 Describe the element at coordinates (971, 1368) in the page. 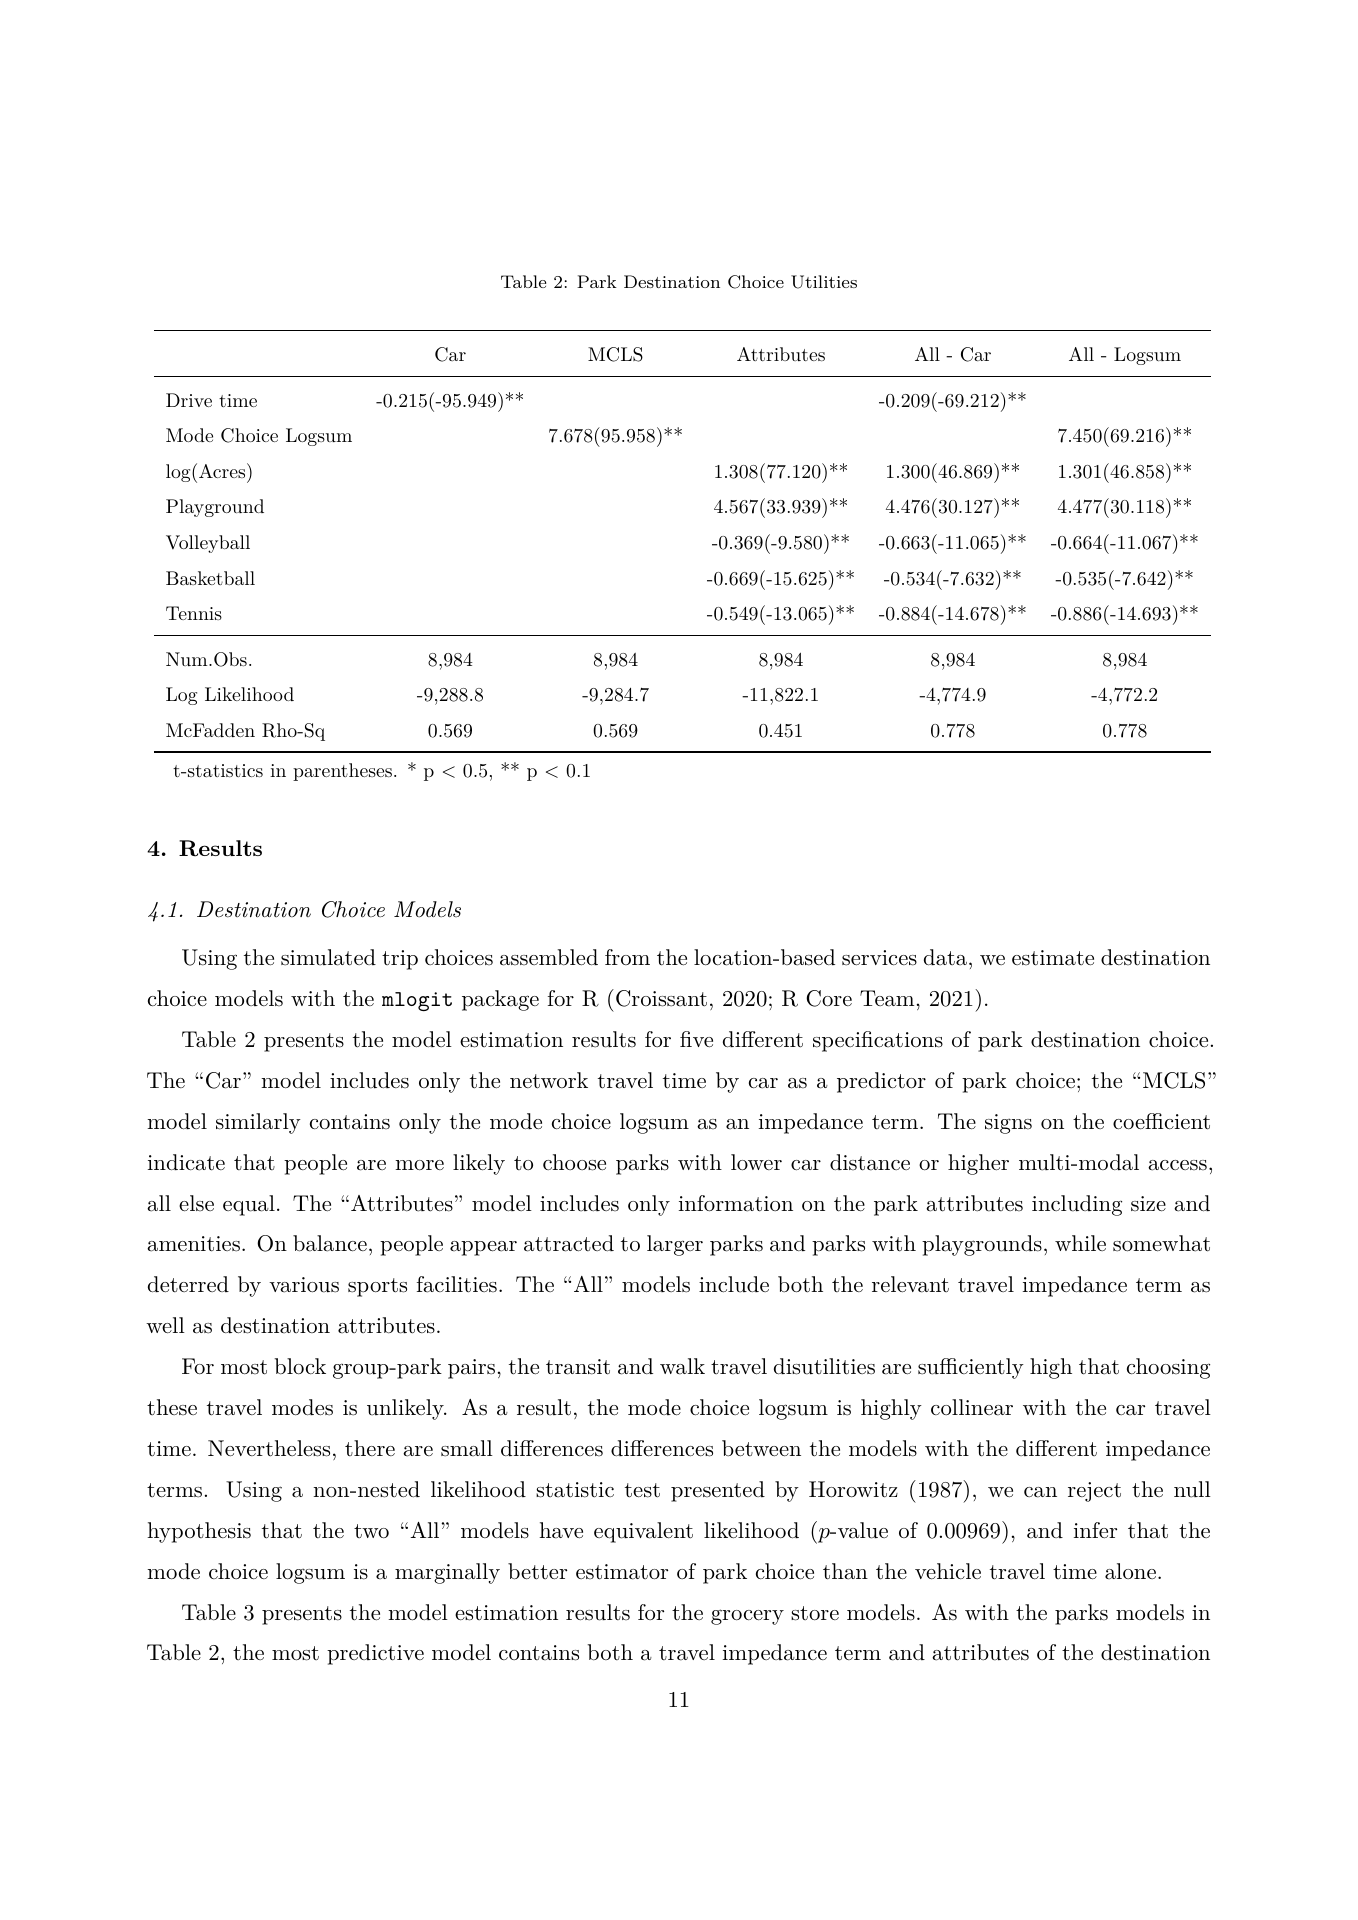

I see `sufficiently` at that location.
